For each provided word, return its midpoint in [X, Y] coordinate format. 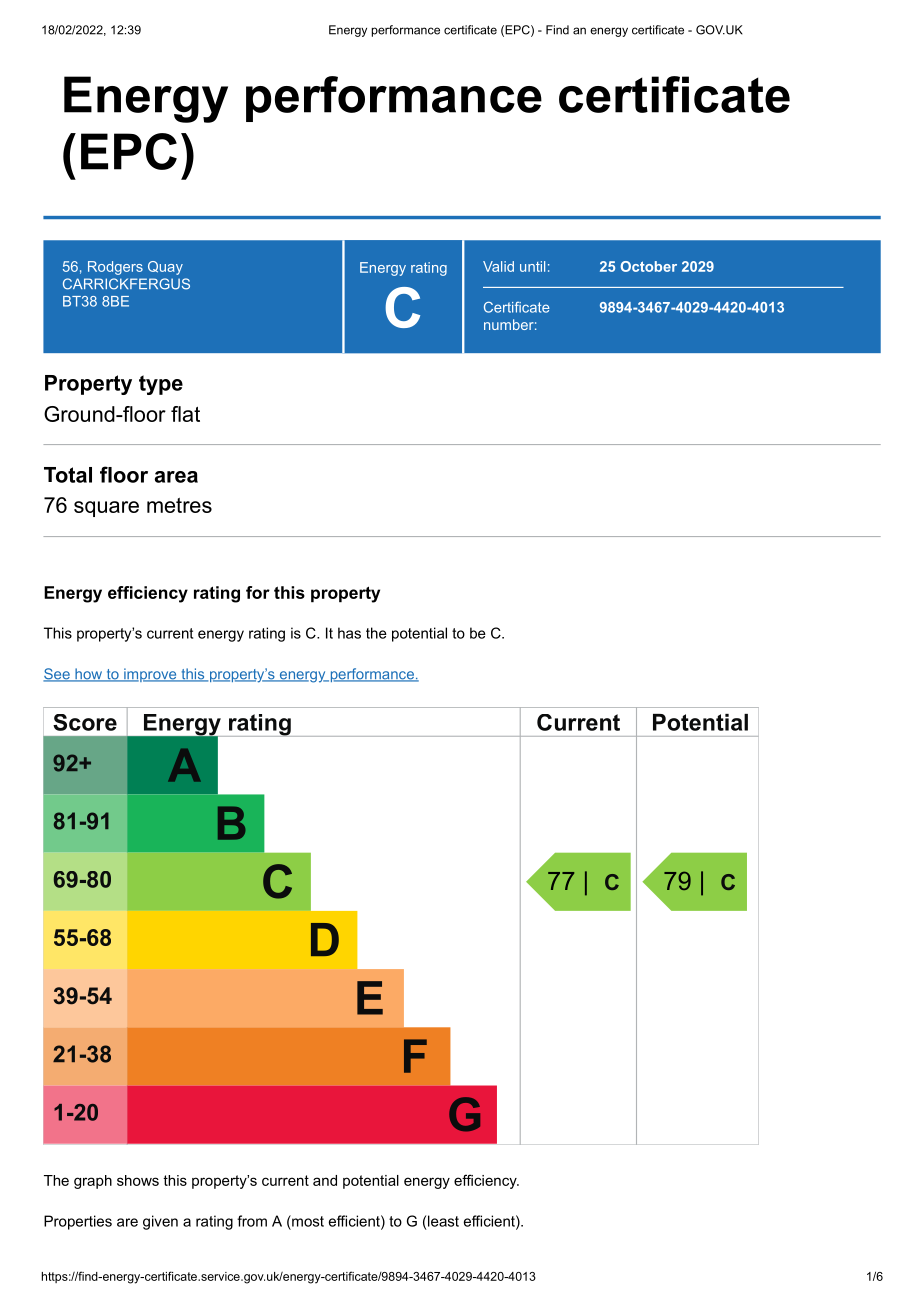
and [325, 1180]
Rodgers [115, 268]
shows [138, 1180]
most [307, 1221]
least [443, 1221]
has [349, 633]
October [648, 266]
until [532, 266]
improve [150, 675]
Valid [498, 266]
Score [85, 722]
